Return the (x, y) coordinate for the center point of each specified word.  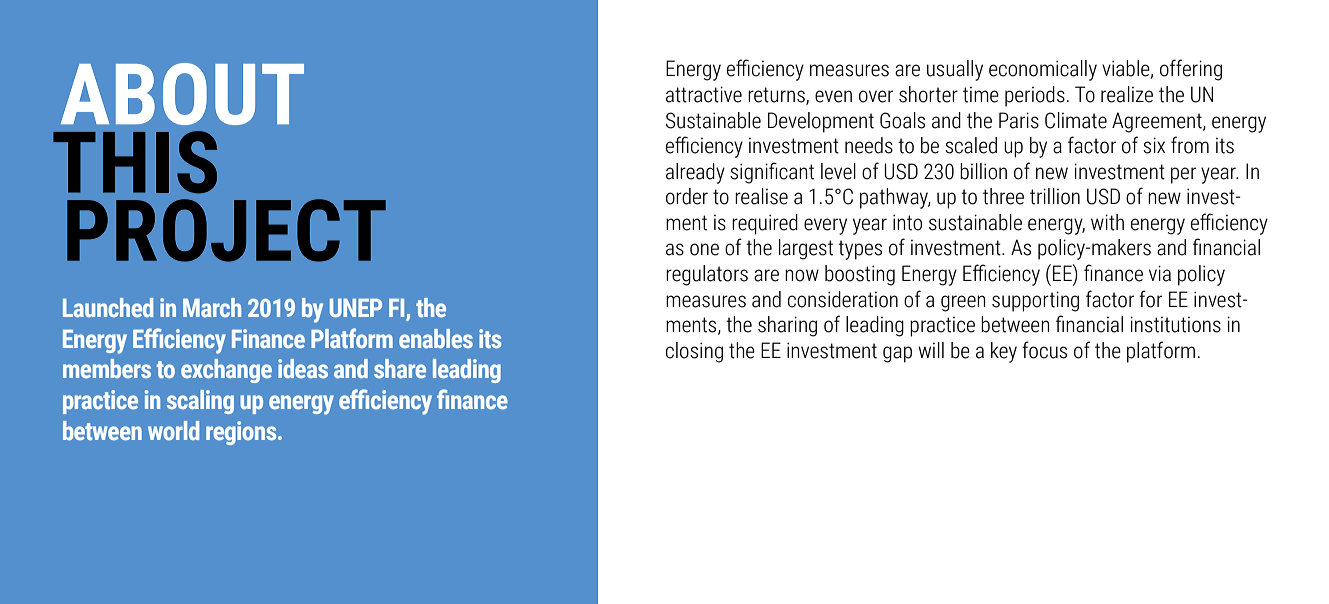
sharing (787, 326)
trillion (1055, 196)
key (1004, 352)
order (687, 196)
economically (1043, 70)
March (212, 307)
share (400, 368)
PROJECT (226, 230)
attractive (704, 94)
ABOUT (182, 94)
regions (242, 433)
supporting (1035, 301)
